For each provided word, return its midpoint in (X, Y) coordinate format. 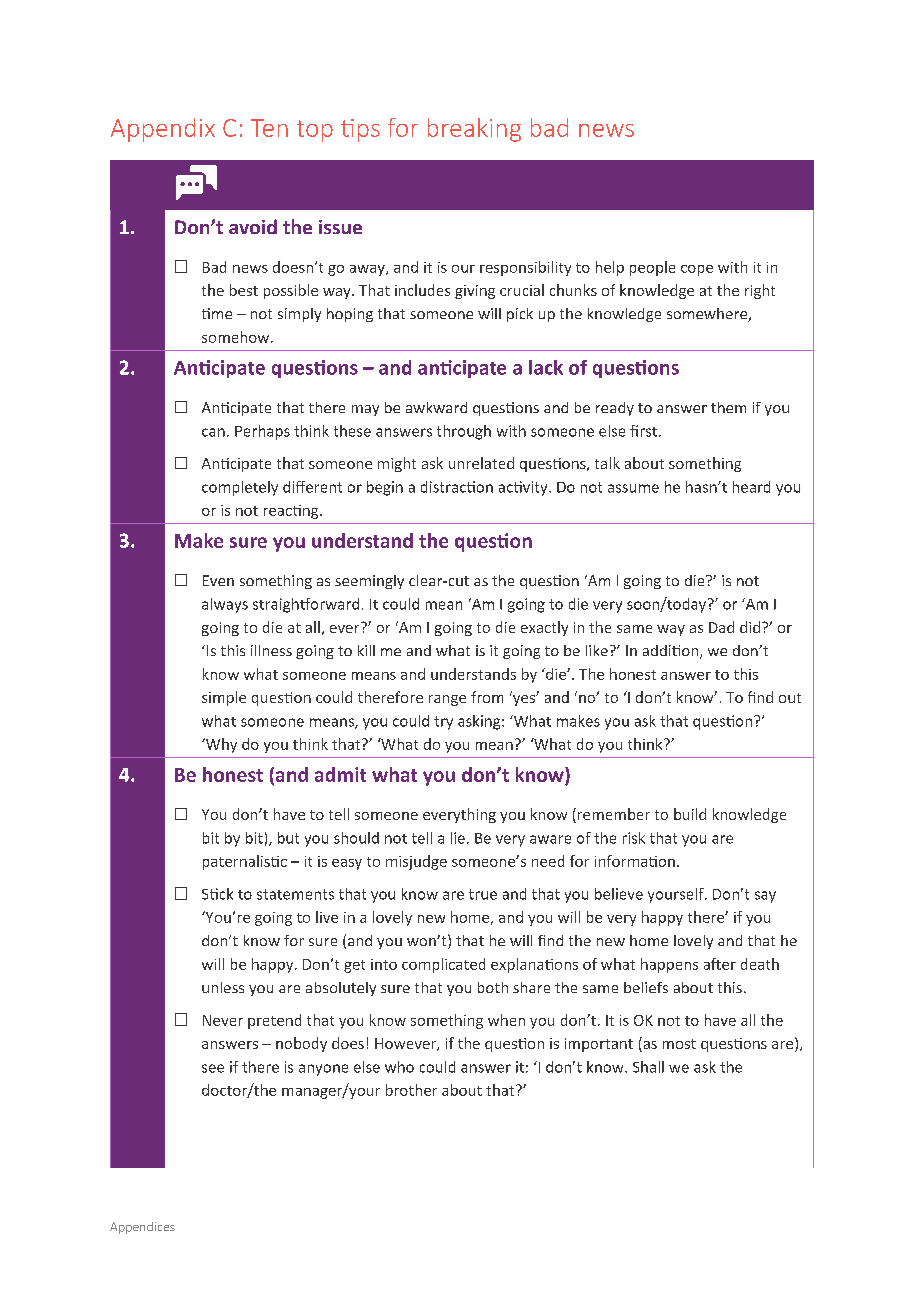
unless (223, 987)
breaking (474, 130)
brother (411, 1090)
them (728, 407)
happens (669, 965)
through (464, 432)
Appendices (142, 1228)
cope (697, 270)
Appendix (163, 130)
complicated (443, 965)
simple (224, 698)
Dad (721, 627)
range (447, 700)
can (213, 432)
